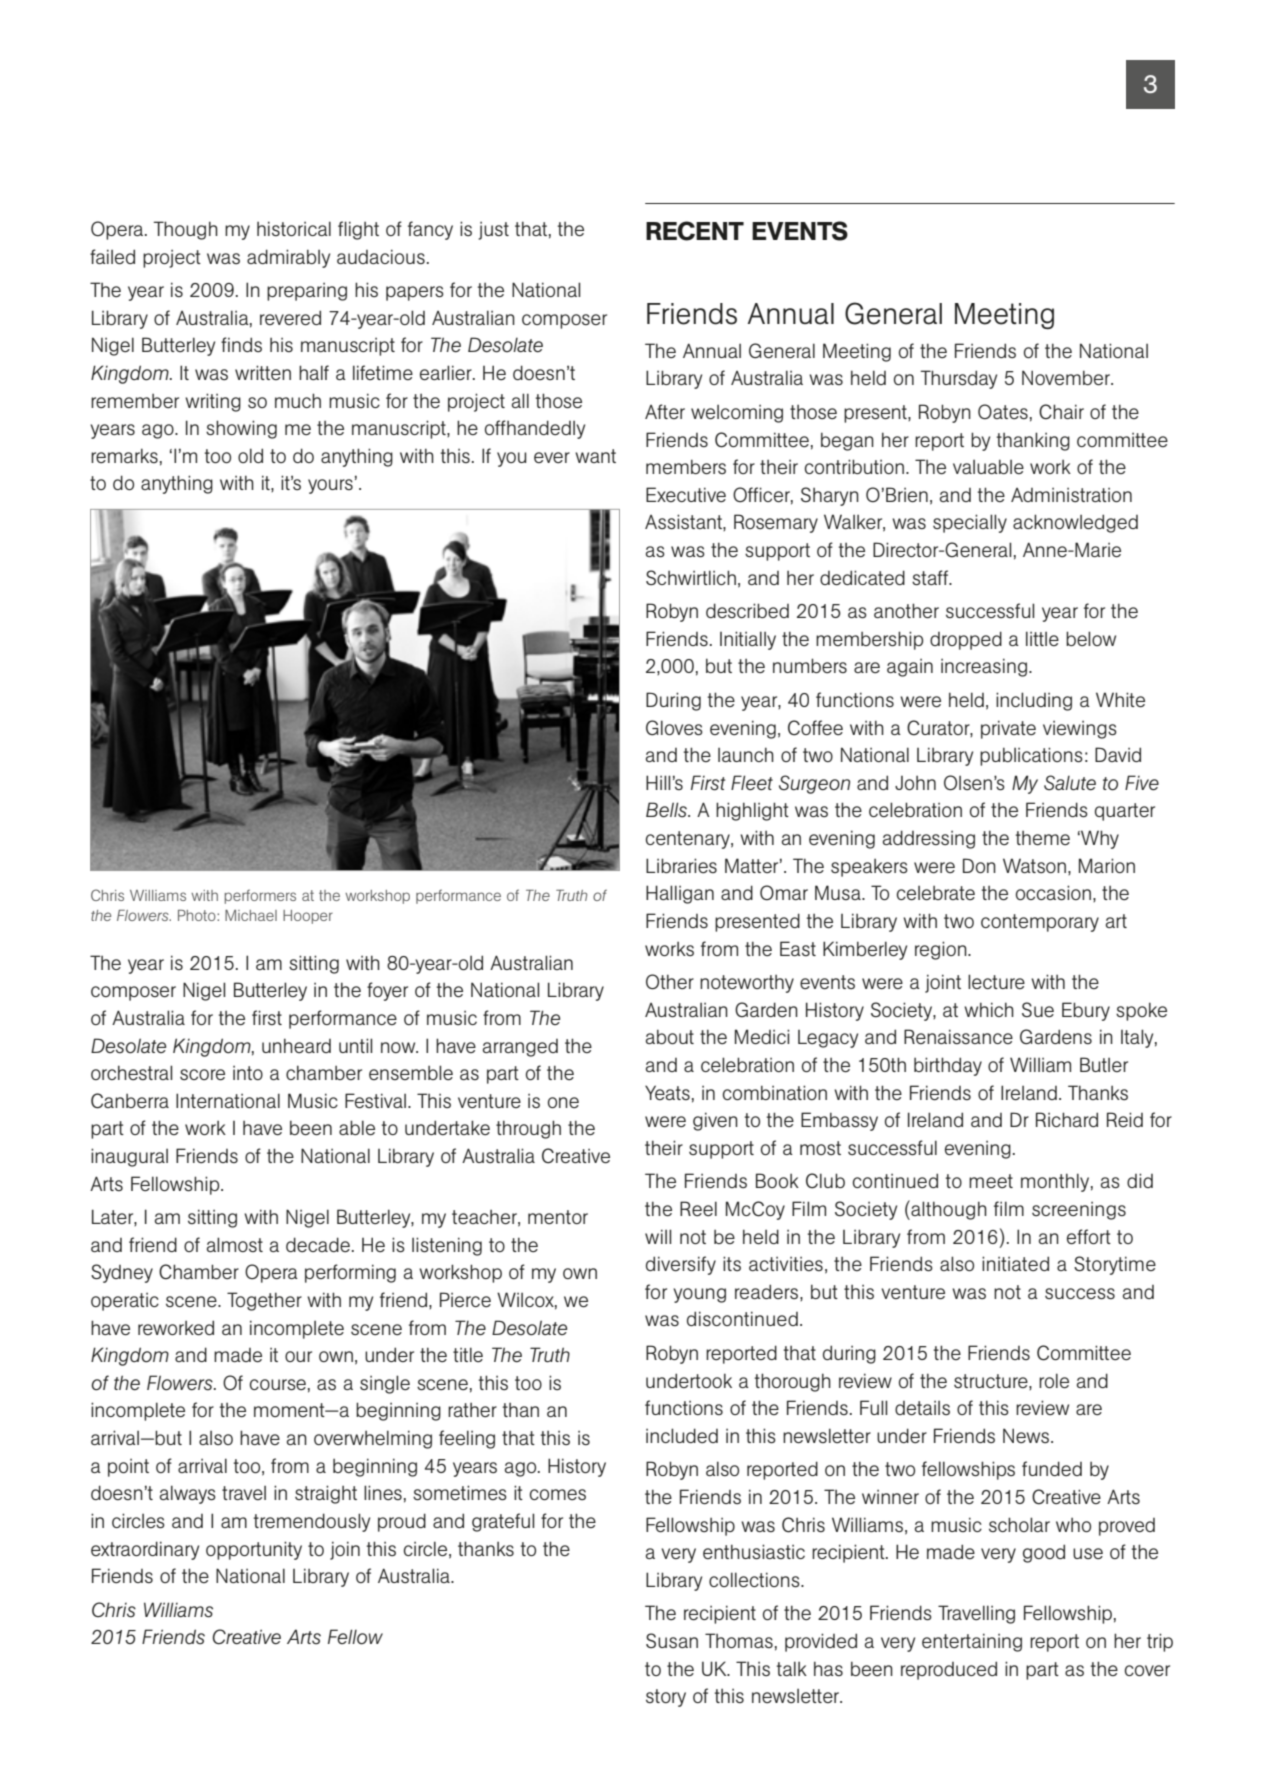  What do you see at coordinates (1008, 729) in the screenshot?
I see `private` at bounding box center [1008, 729].
